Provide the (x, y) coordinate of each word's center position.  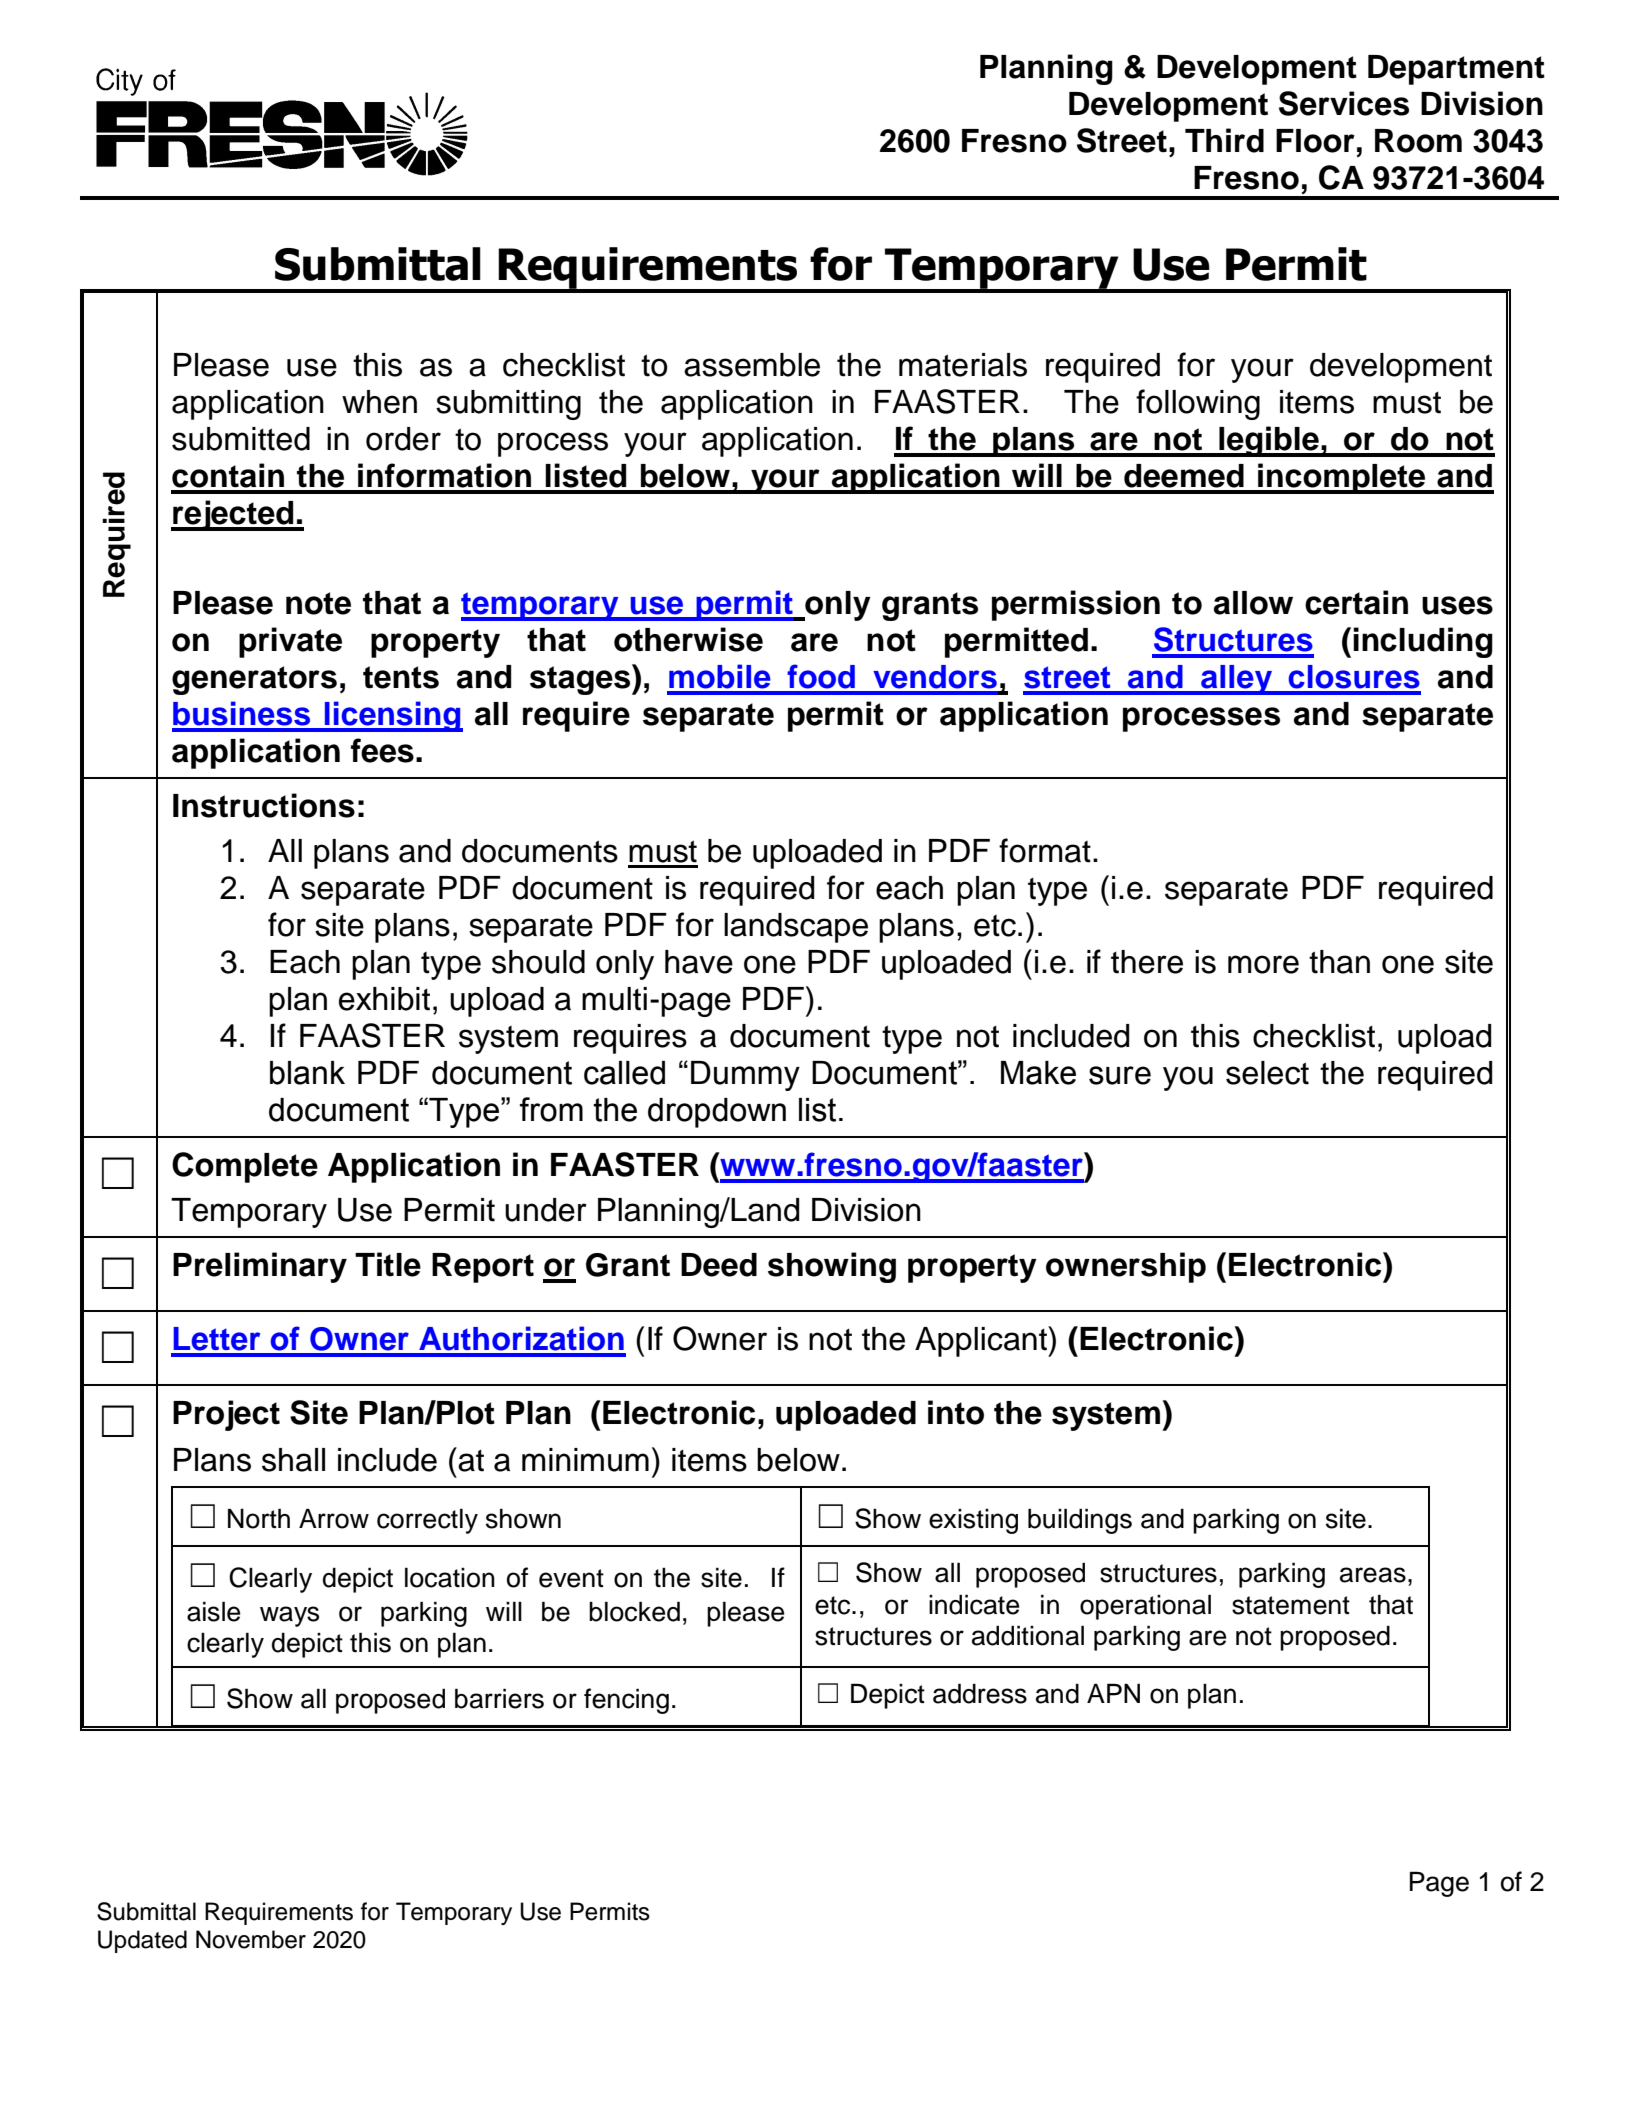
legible (1269, 441)
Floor (1315, 141)
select (1267, 1073)
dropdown (717, 1113)
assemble (752, 365)
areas (1373, 1575)
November (251, 1939)
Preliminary (260, 1267)
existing (973, 1521)
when (379, 402)
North (259, 1518)
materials (963, 365)
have (699, 962)
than (1339, 962)
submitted (241, 439)
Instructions (264, 805)
